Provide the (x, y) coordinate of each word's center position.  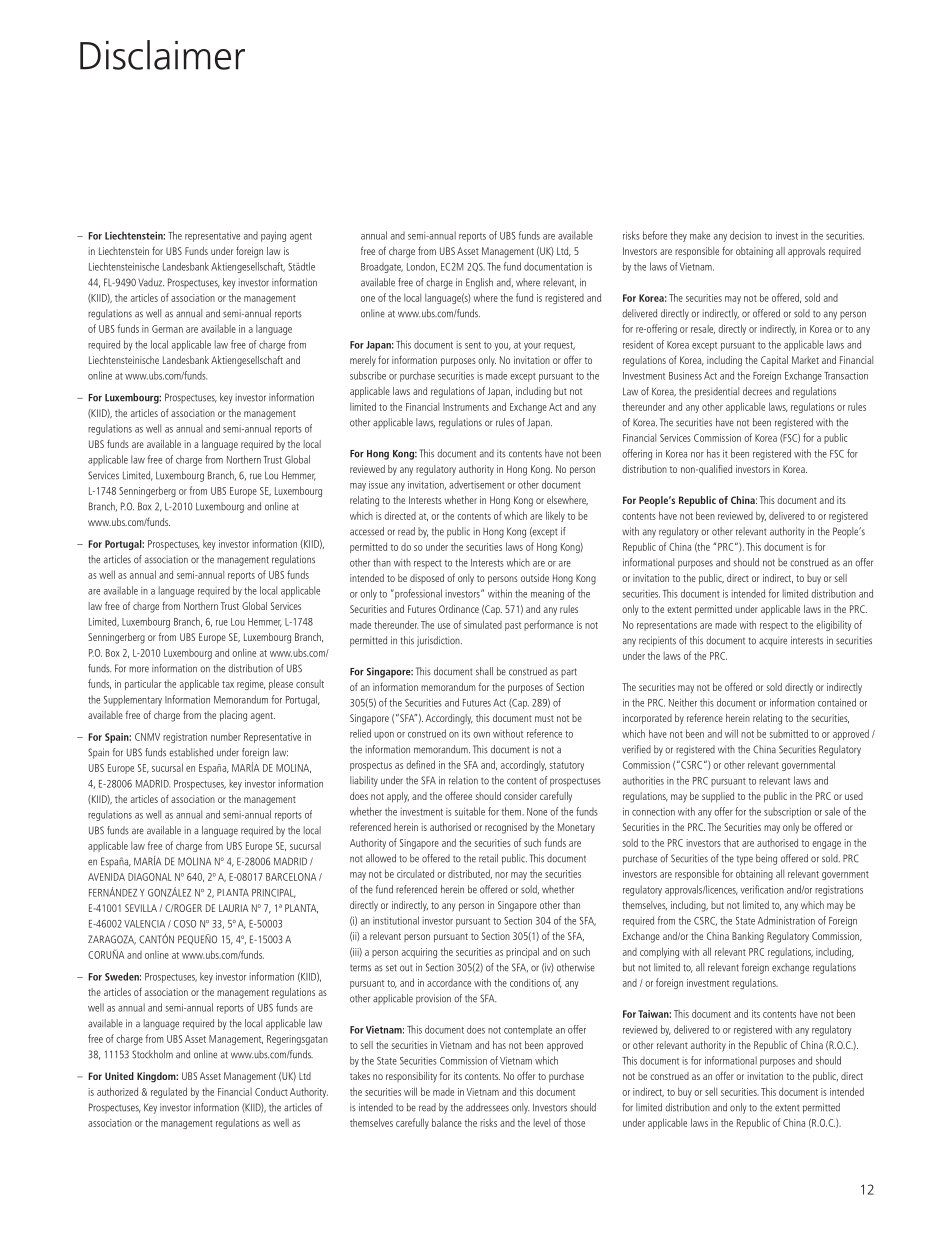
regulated (169, 1092)
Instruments (466, 407)
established (191, 752)
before (655, 235)
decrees (757, 391)
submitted (789, 733)
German (167, 329)
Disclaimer (162, 55)
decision (745, 235)
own (481, 735)
